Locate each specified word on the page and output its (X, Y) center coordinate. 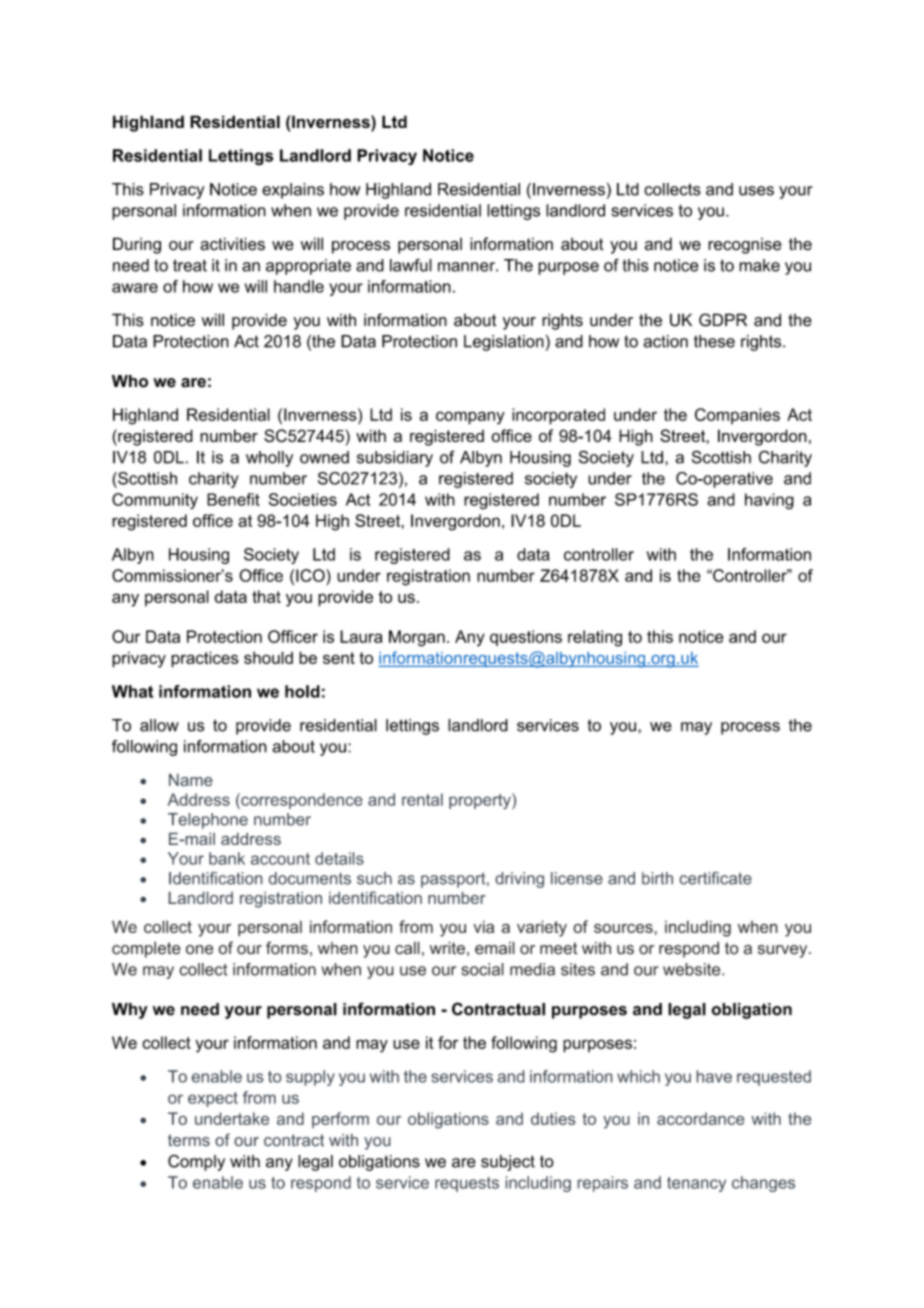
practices (205, 659)
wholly (269, 459)
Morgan (417, 638)
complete (146, 949)
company (470, 418)
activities (232, 244)
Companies (737, 416)
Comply (196, 1162)
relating (595, 638)
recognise (745, 246)
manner (467, 267)
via (483, 926)
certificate (715, 878)
